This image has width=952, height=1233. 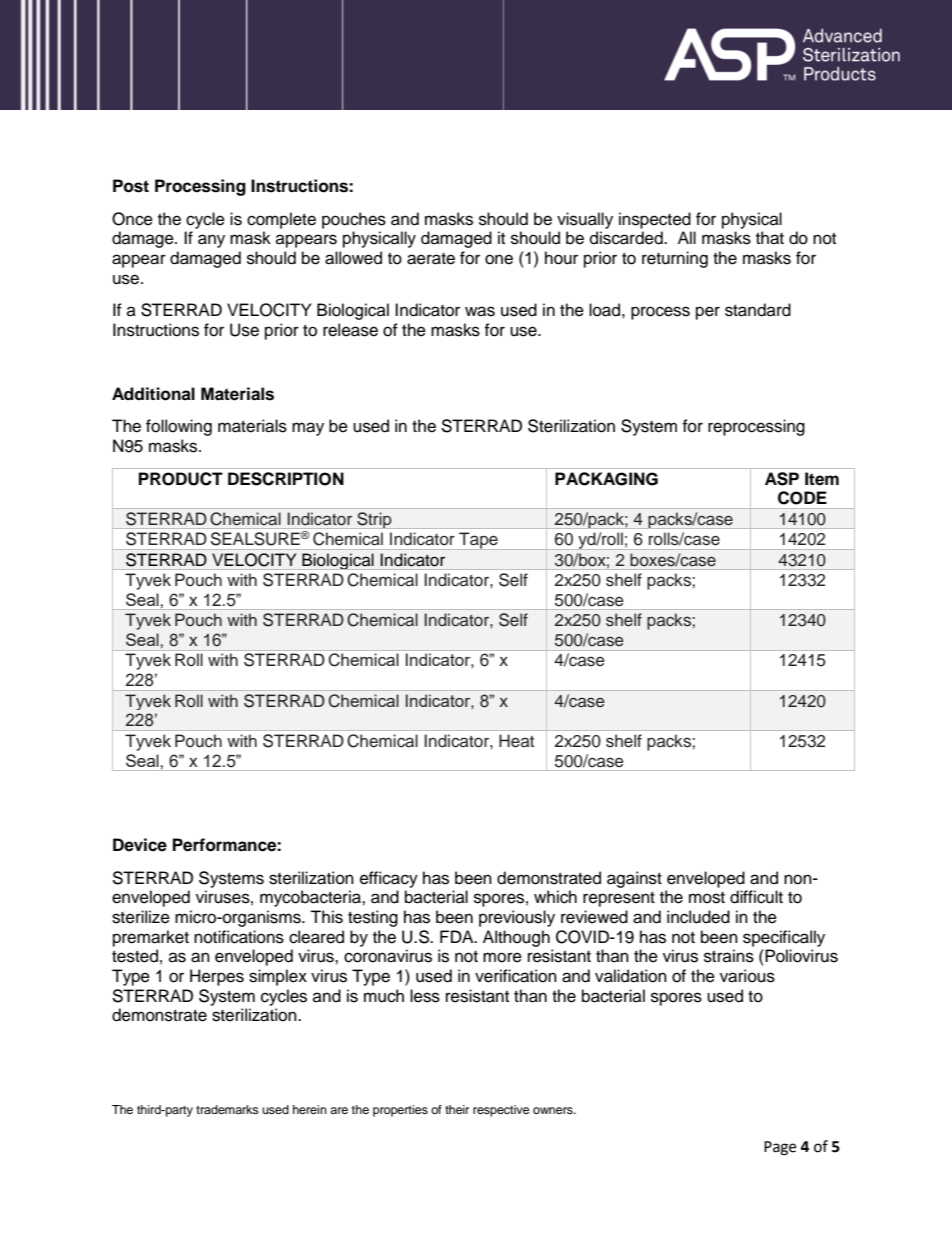 What do you see at coordinates (770, 238) in the image?
I see `that` at bounding box center [770, 238].
